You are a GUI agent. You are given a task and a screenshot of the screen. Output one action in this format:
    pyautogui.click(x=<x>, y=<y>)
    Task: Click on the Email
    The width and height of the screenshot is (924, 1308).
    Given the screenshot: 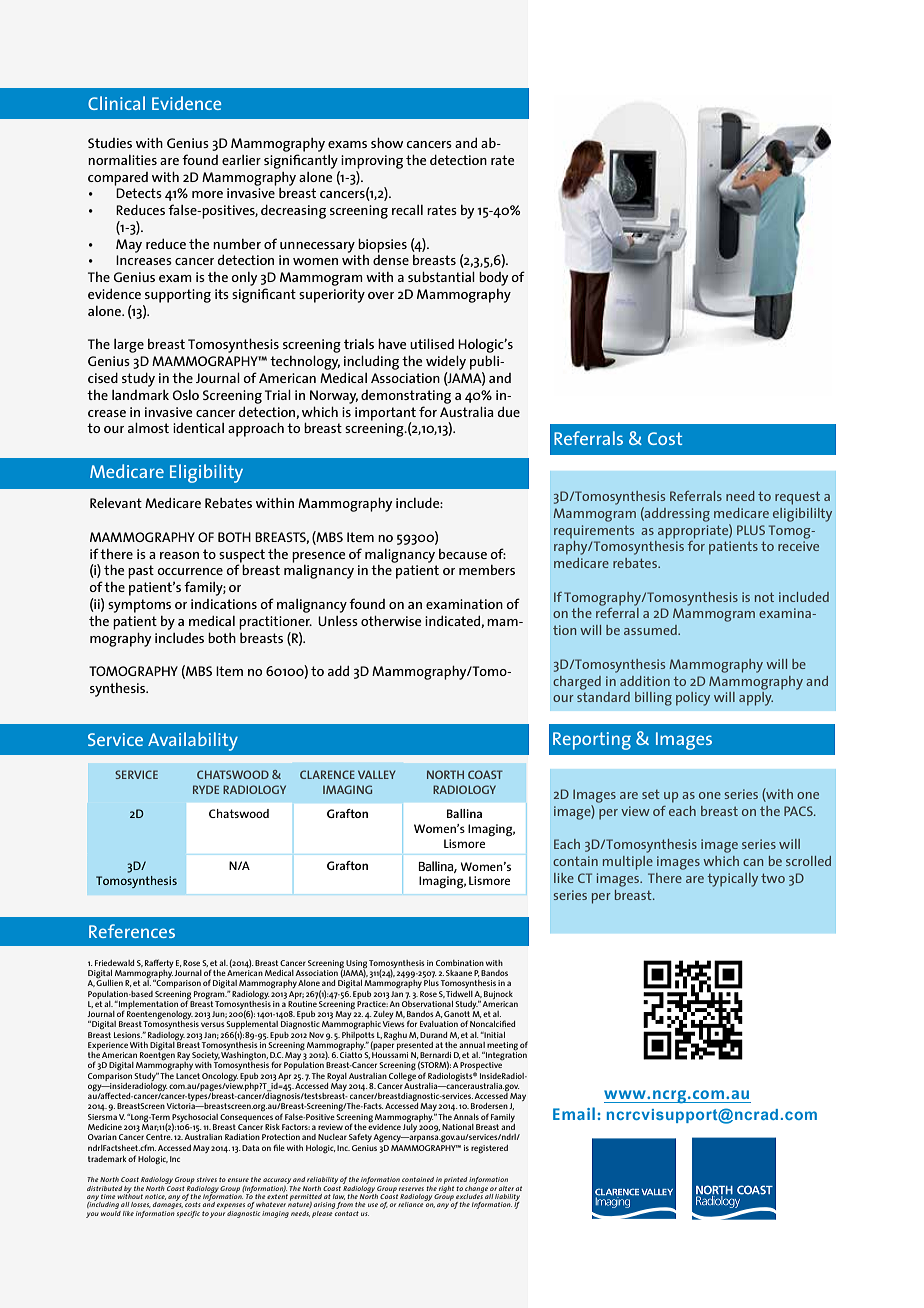 What is the action you would take?
    pyautogui.click(x=574, y=1113)
